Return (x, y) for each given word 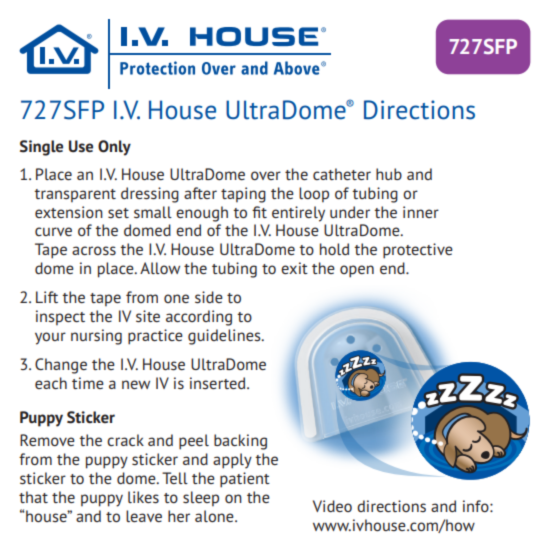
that (33, 497)
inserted (219, 383)
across (94, 250)
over (266, 175)
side (209, 297)
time (88, 383)
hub (389, 174)
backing (240, 442)
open (357, 271)
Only (114, 148)
